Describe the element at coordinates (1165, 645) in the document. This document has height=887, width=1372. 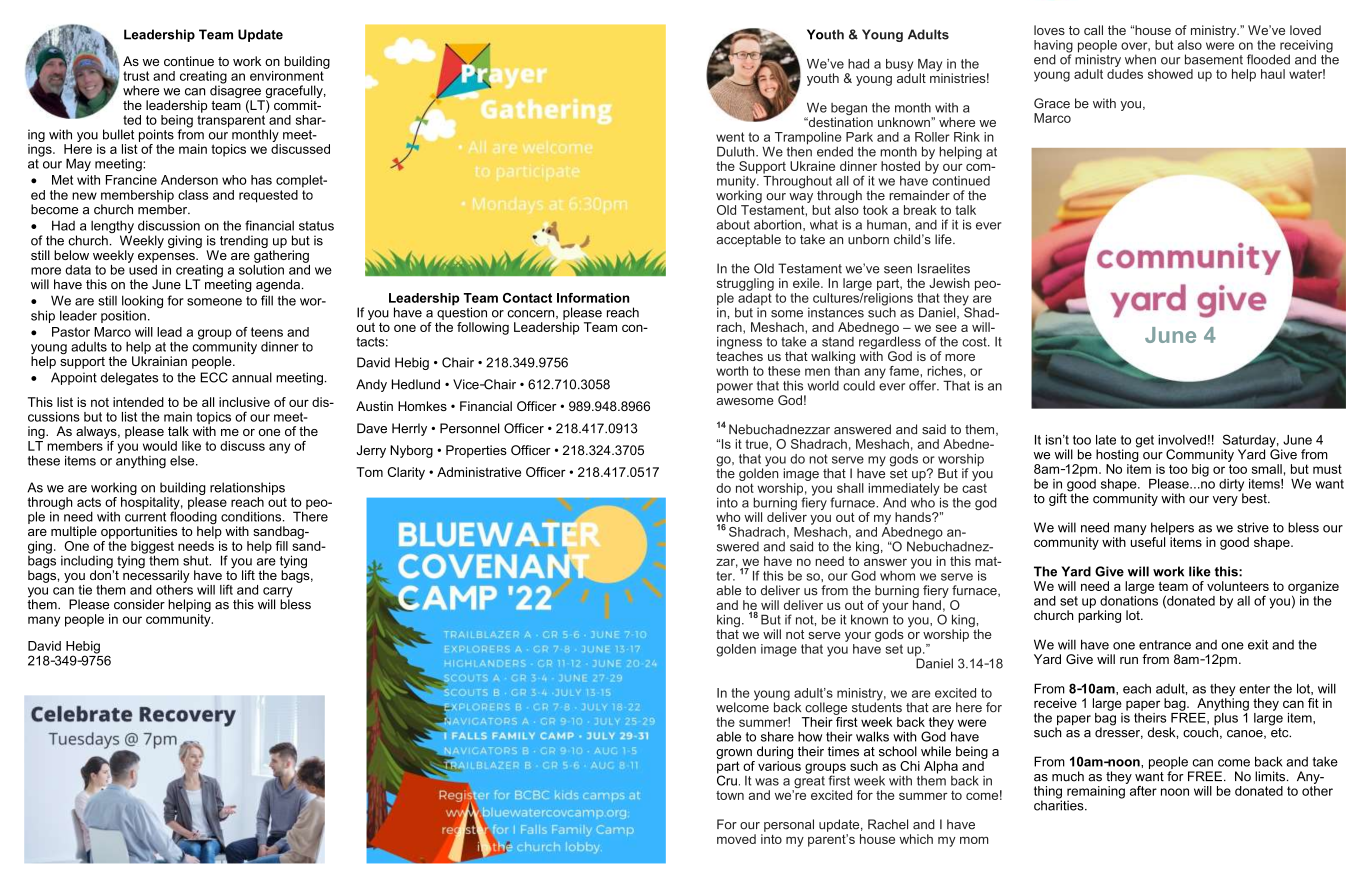
I see `entrance` at that location.
